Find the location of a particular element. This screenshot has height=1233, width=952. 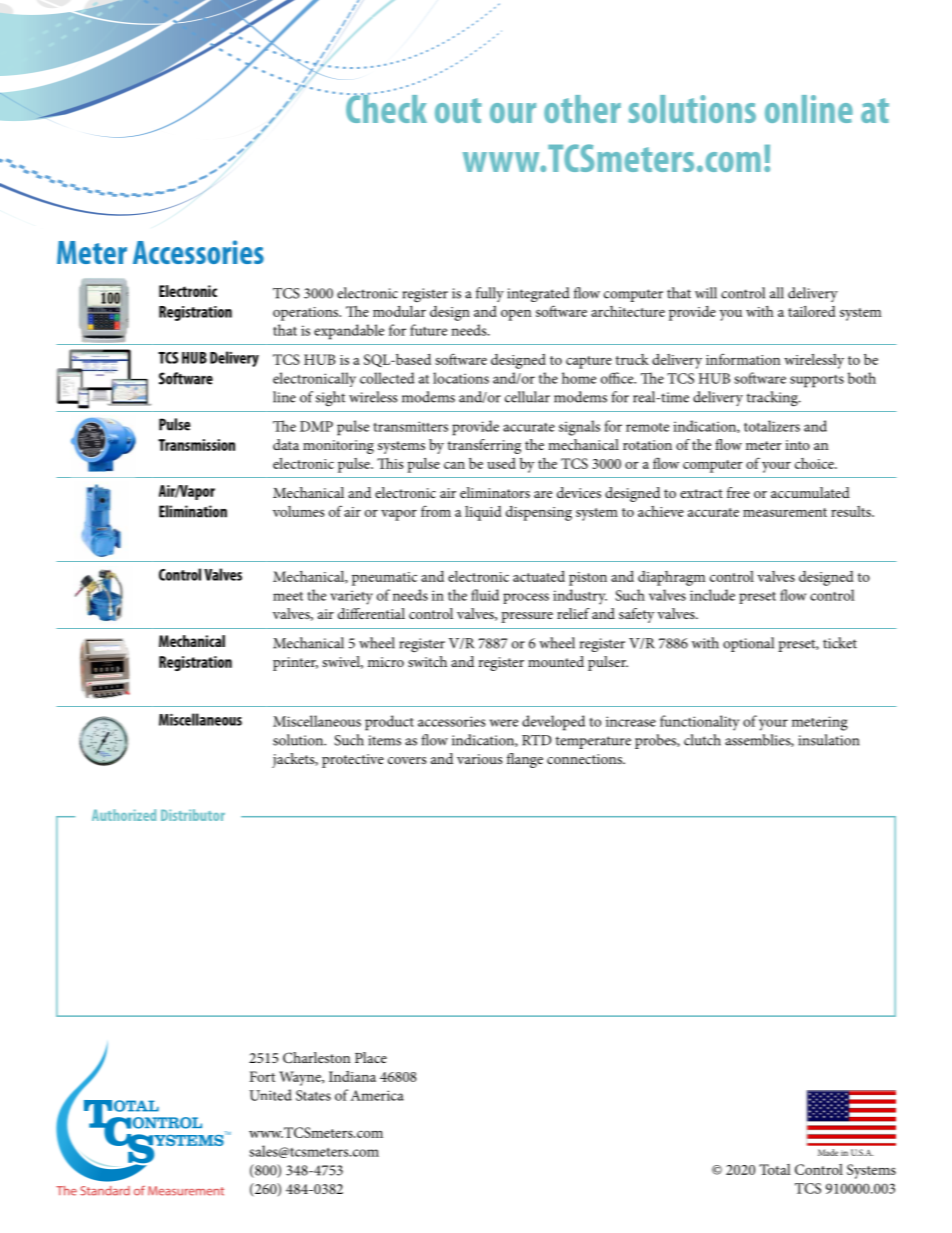

Transmission is located at coordinates (196, 445).
